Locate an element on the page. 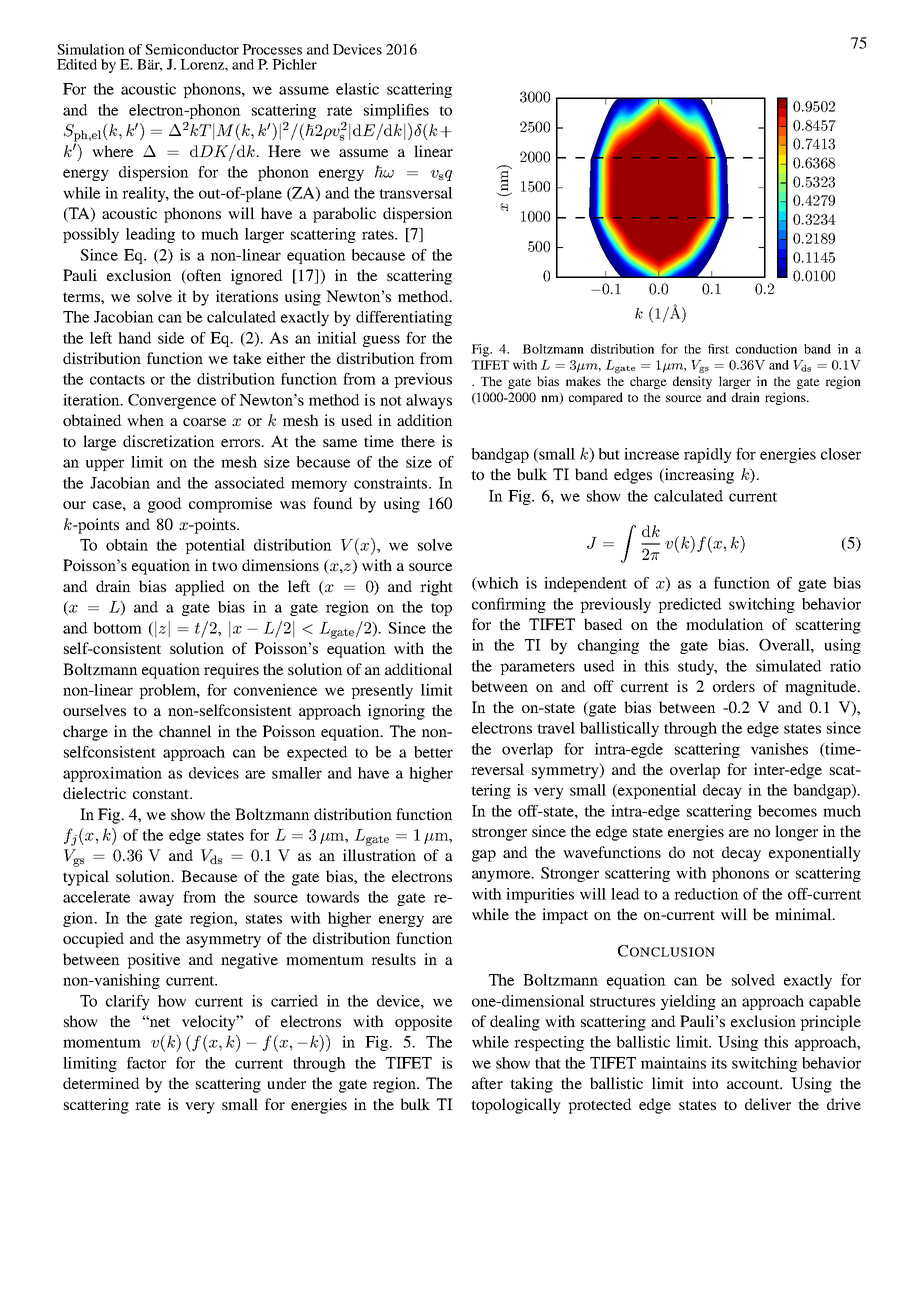 The image size is (924, 1308). after is located at coordinates (487, 1083).
